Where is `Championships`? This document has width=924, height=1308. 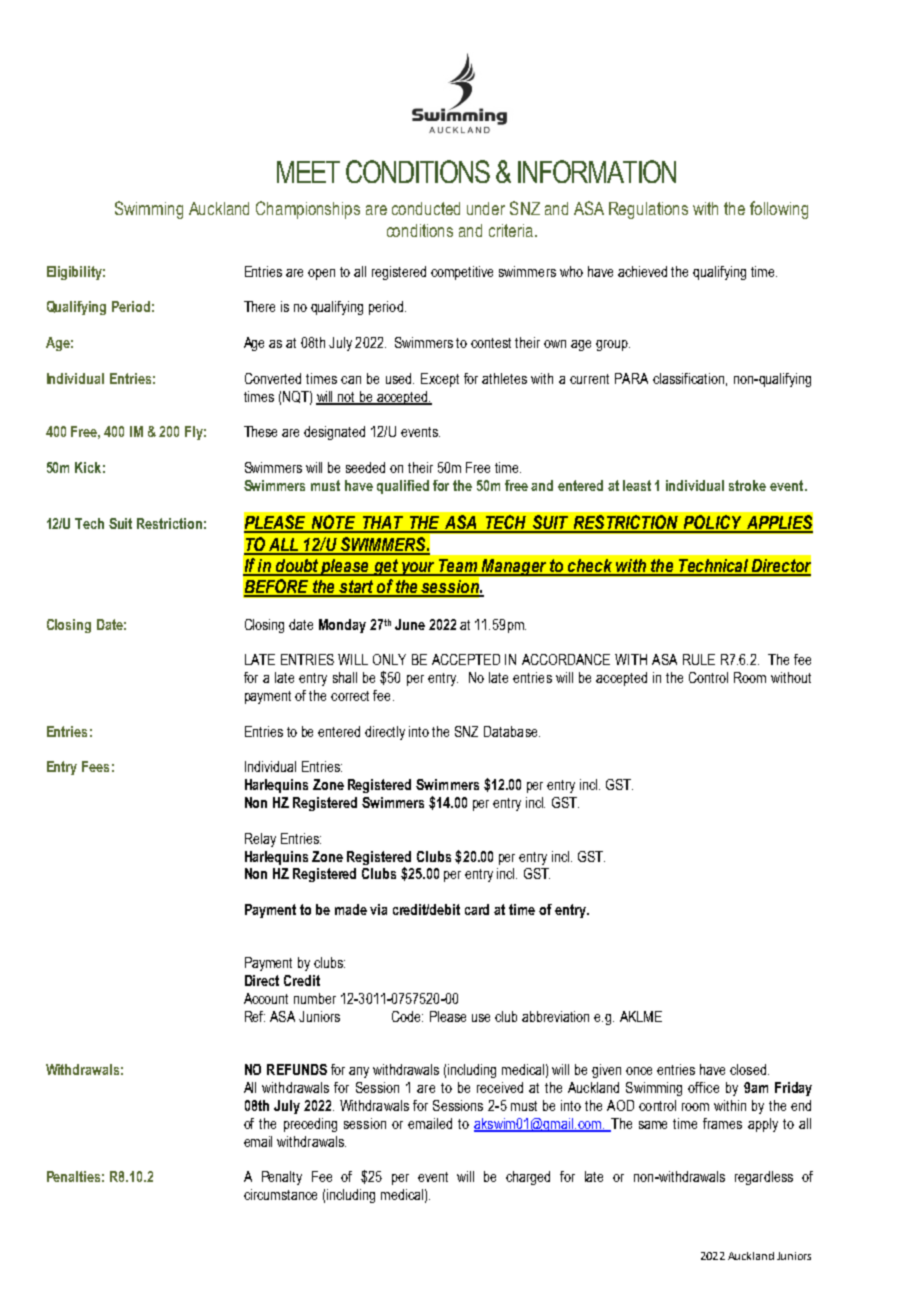 Championships is located at coordinates (308, 210).
